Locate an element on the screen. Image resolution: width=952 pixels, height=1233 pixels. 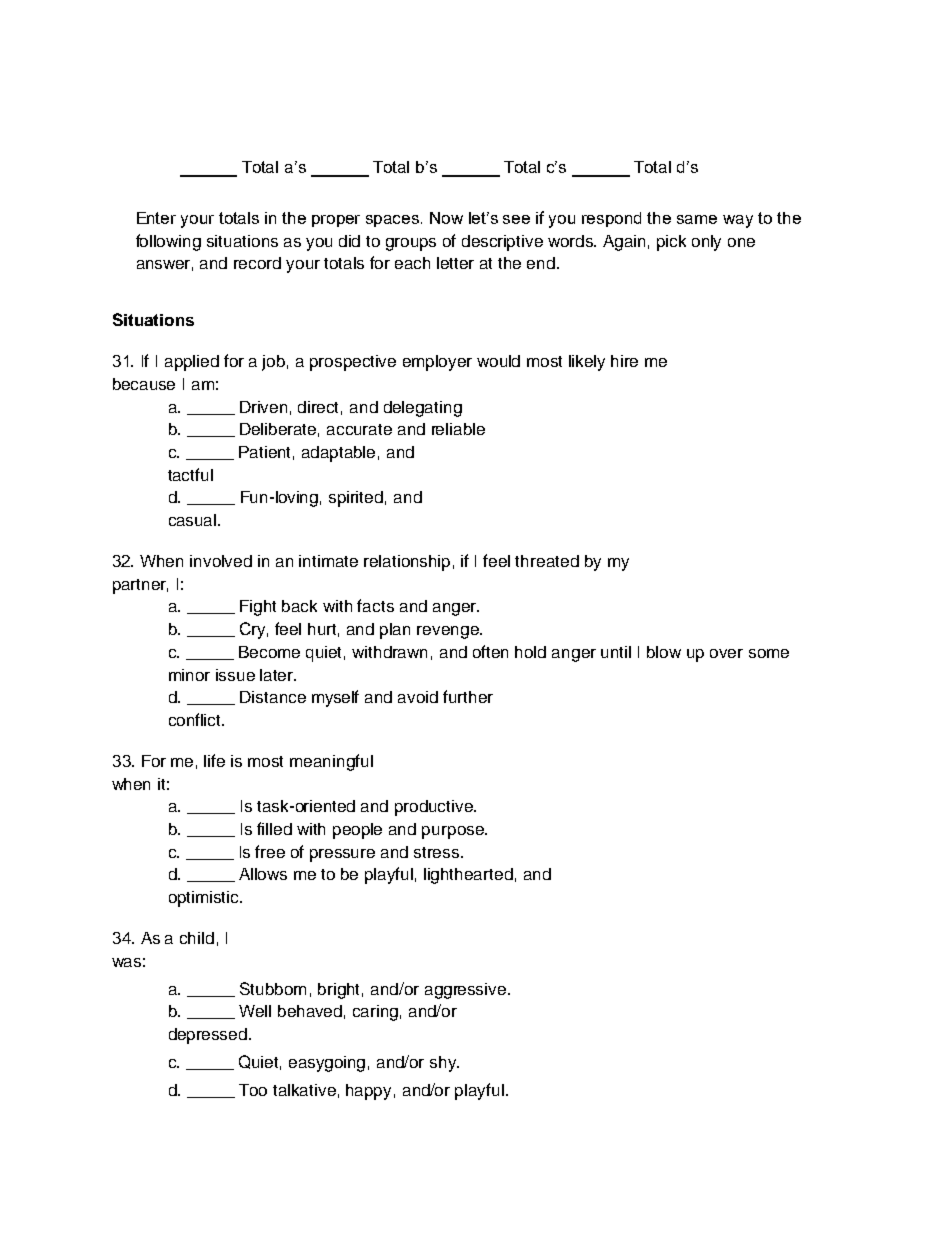
letter is located at coordinates (455, 263).
